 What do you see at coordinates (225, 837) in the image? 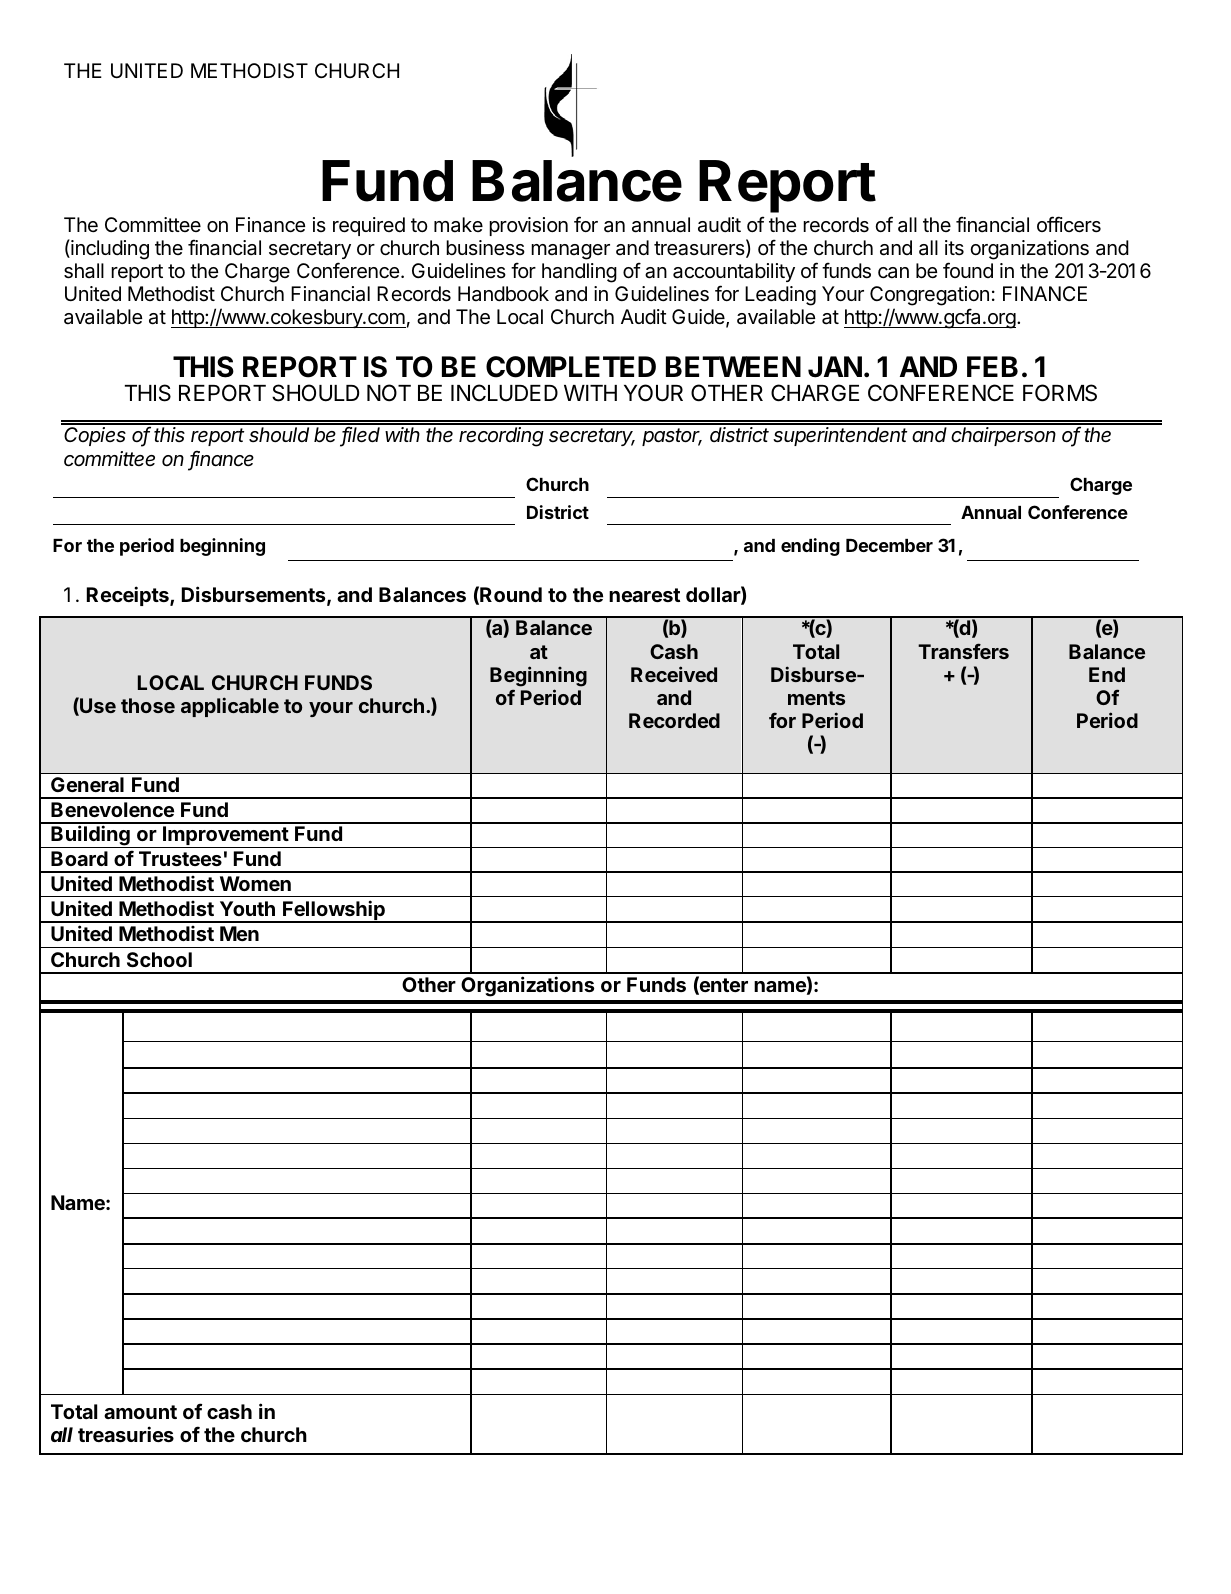
I see `Improvement` at bounding box center [225, 837].
